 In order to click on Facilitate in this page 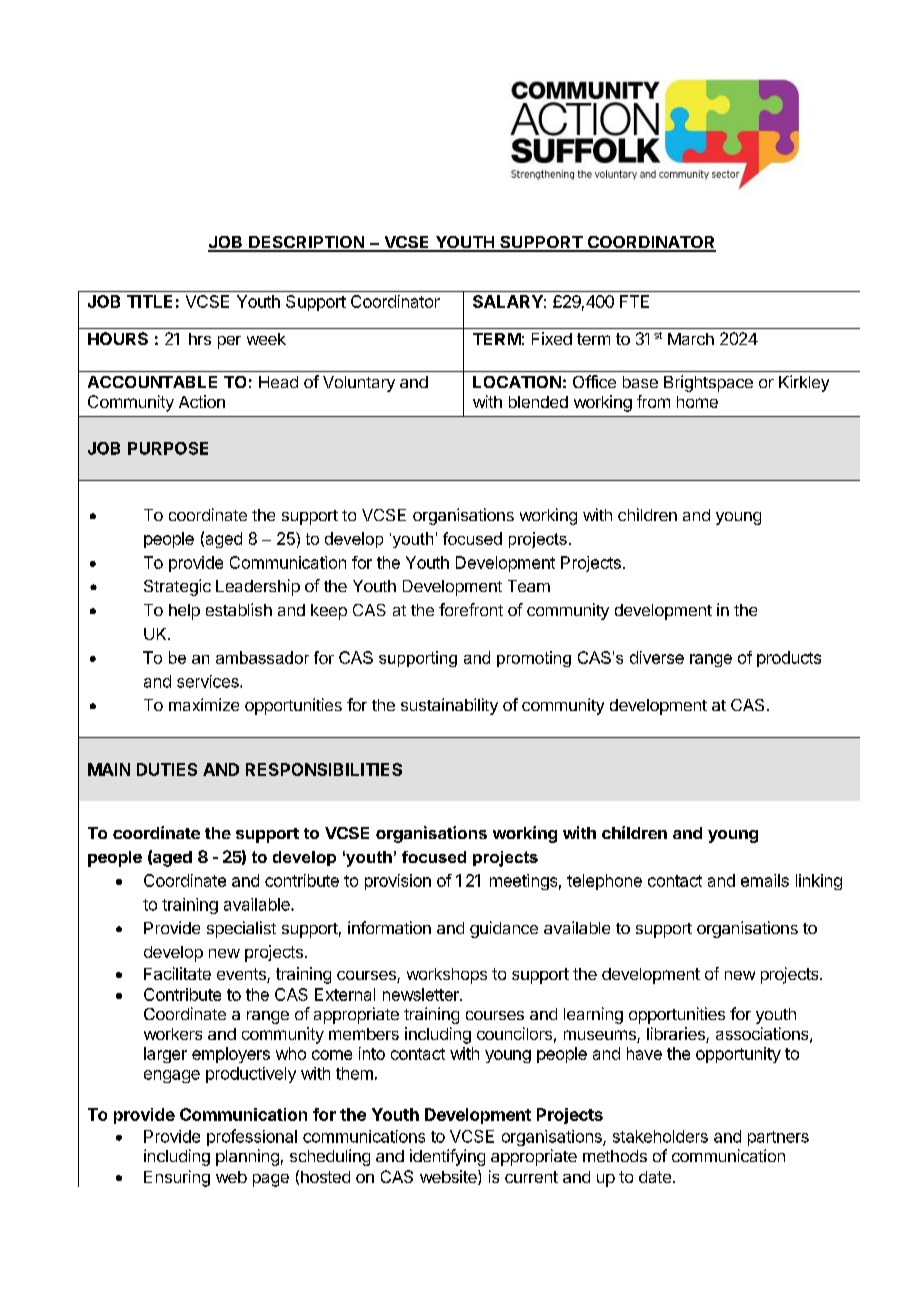, I will do `click(177, 973)`.
